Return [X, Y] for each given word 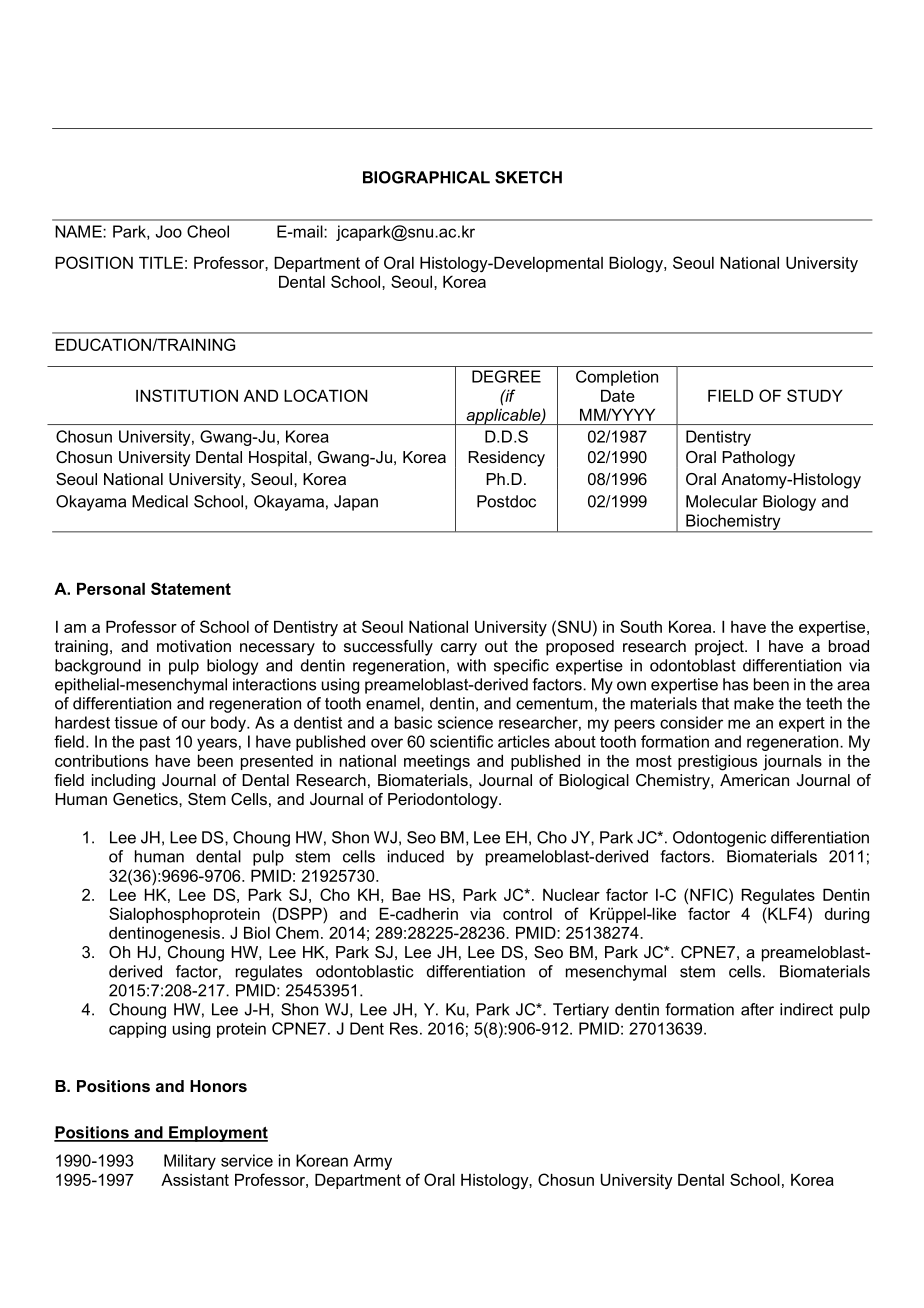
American [754, 780]
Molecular [722, 501]
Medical [160, 501]
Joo [168, 231]
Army [372, 1162]
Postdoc [506, 501]
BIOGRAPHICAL [426, 177]
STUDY [815, 395]
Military [190, 1162]
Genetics [146, 799]
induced [416, 856]
